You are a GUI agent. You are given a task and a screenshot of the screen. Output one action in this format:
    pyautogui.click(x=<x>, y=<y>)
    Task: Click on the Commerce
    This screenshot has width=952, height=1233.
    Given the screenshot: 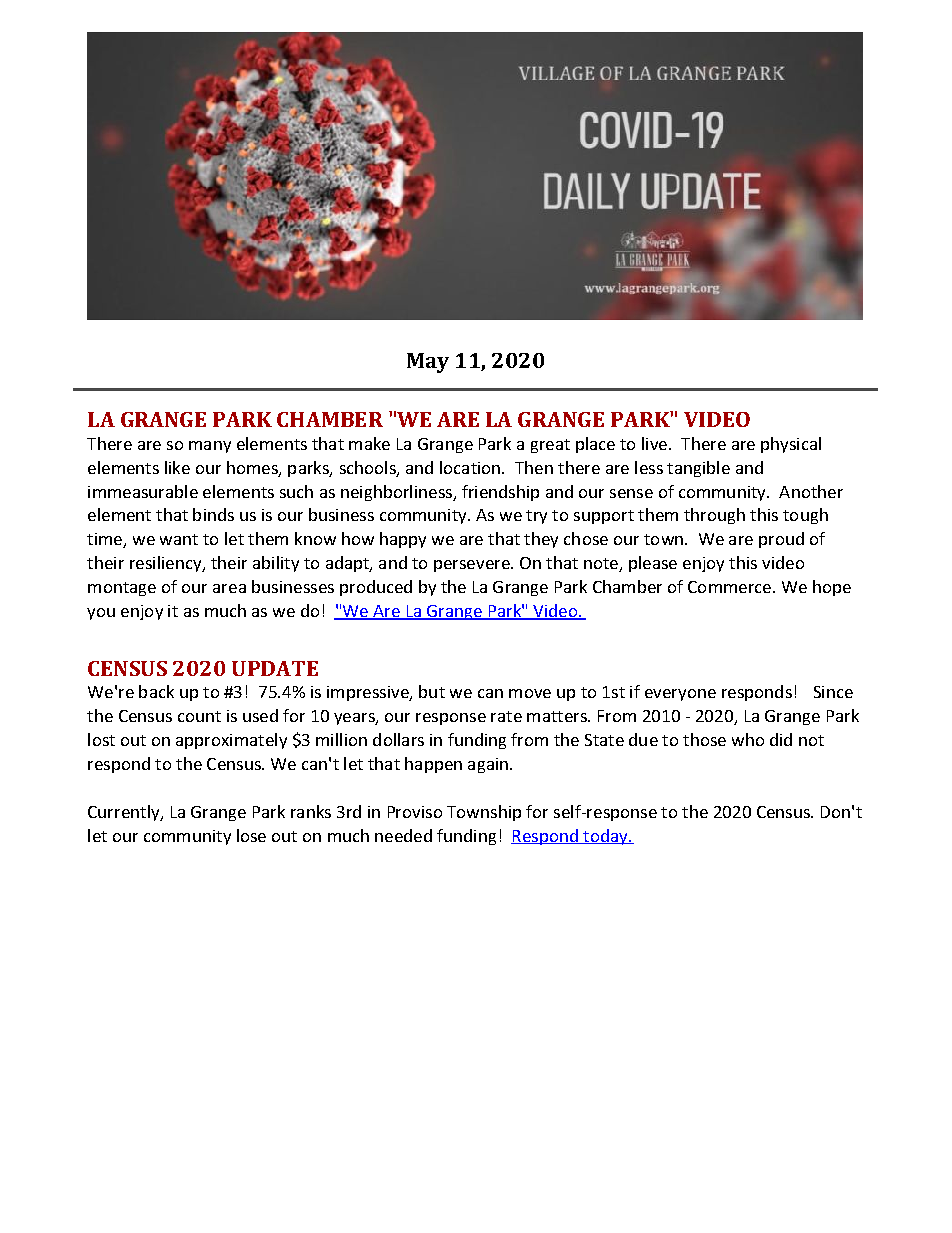 What is the action you would take?
    pyautogui.click(x=729, y=587)
